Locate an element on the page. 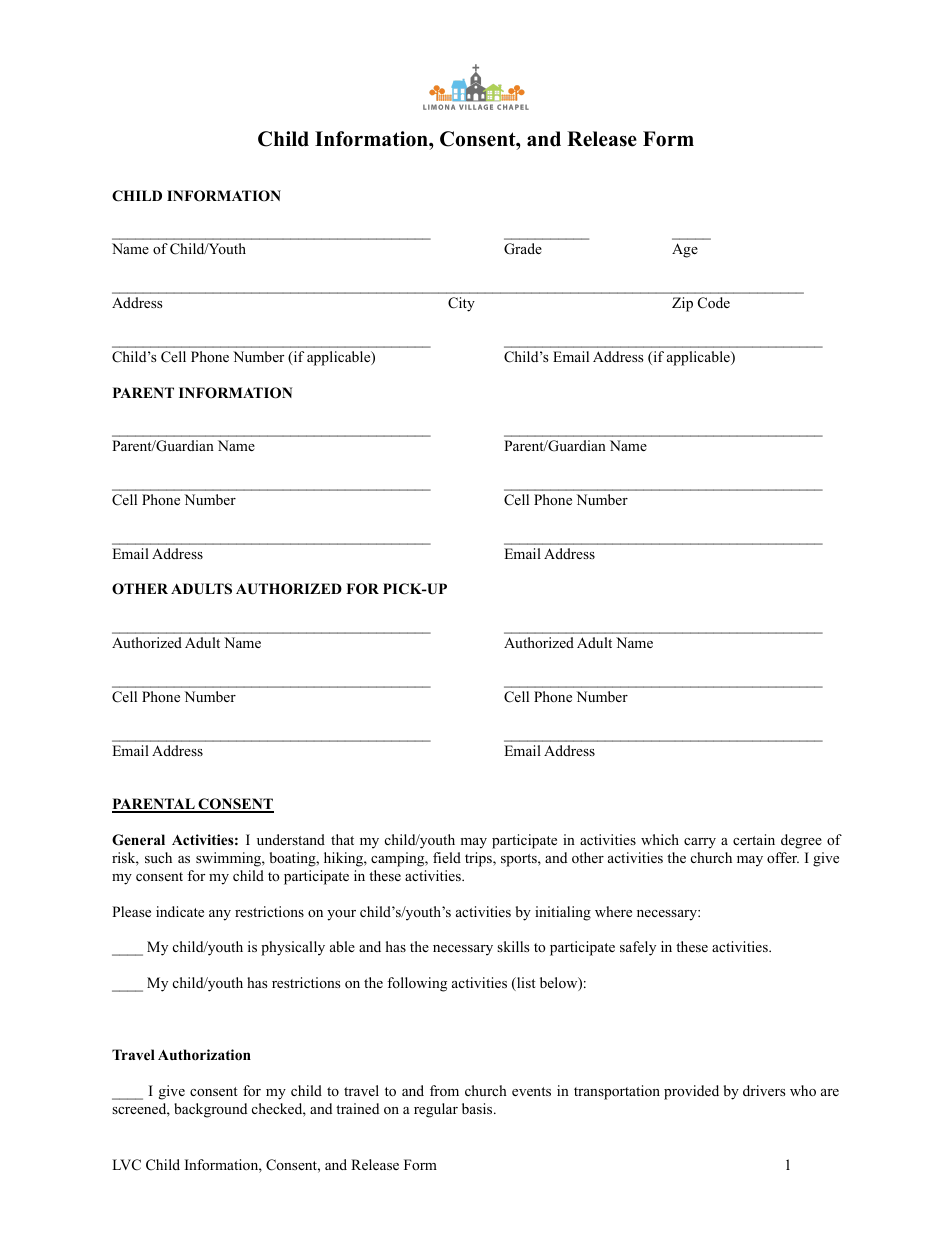  certain is located at coordinates (754, 839).
